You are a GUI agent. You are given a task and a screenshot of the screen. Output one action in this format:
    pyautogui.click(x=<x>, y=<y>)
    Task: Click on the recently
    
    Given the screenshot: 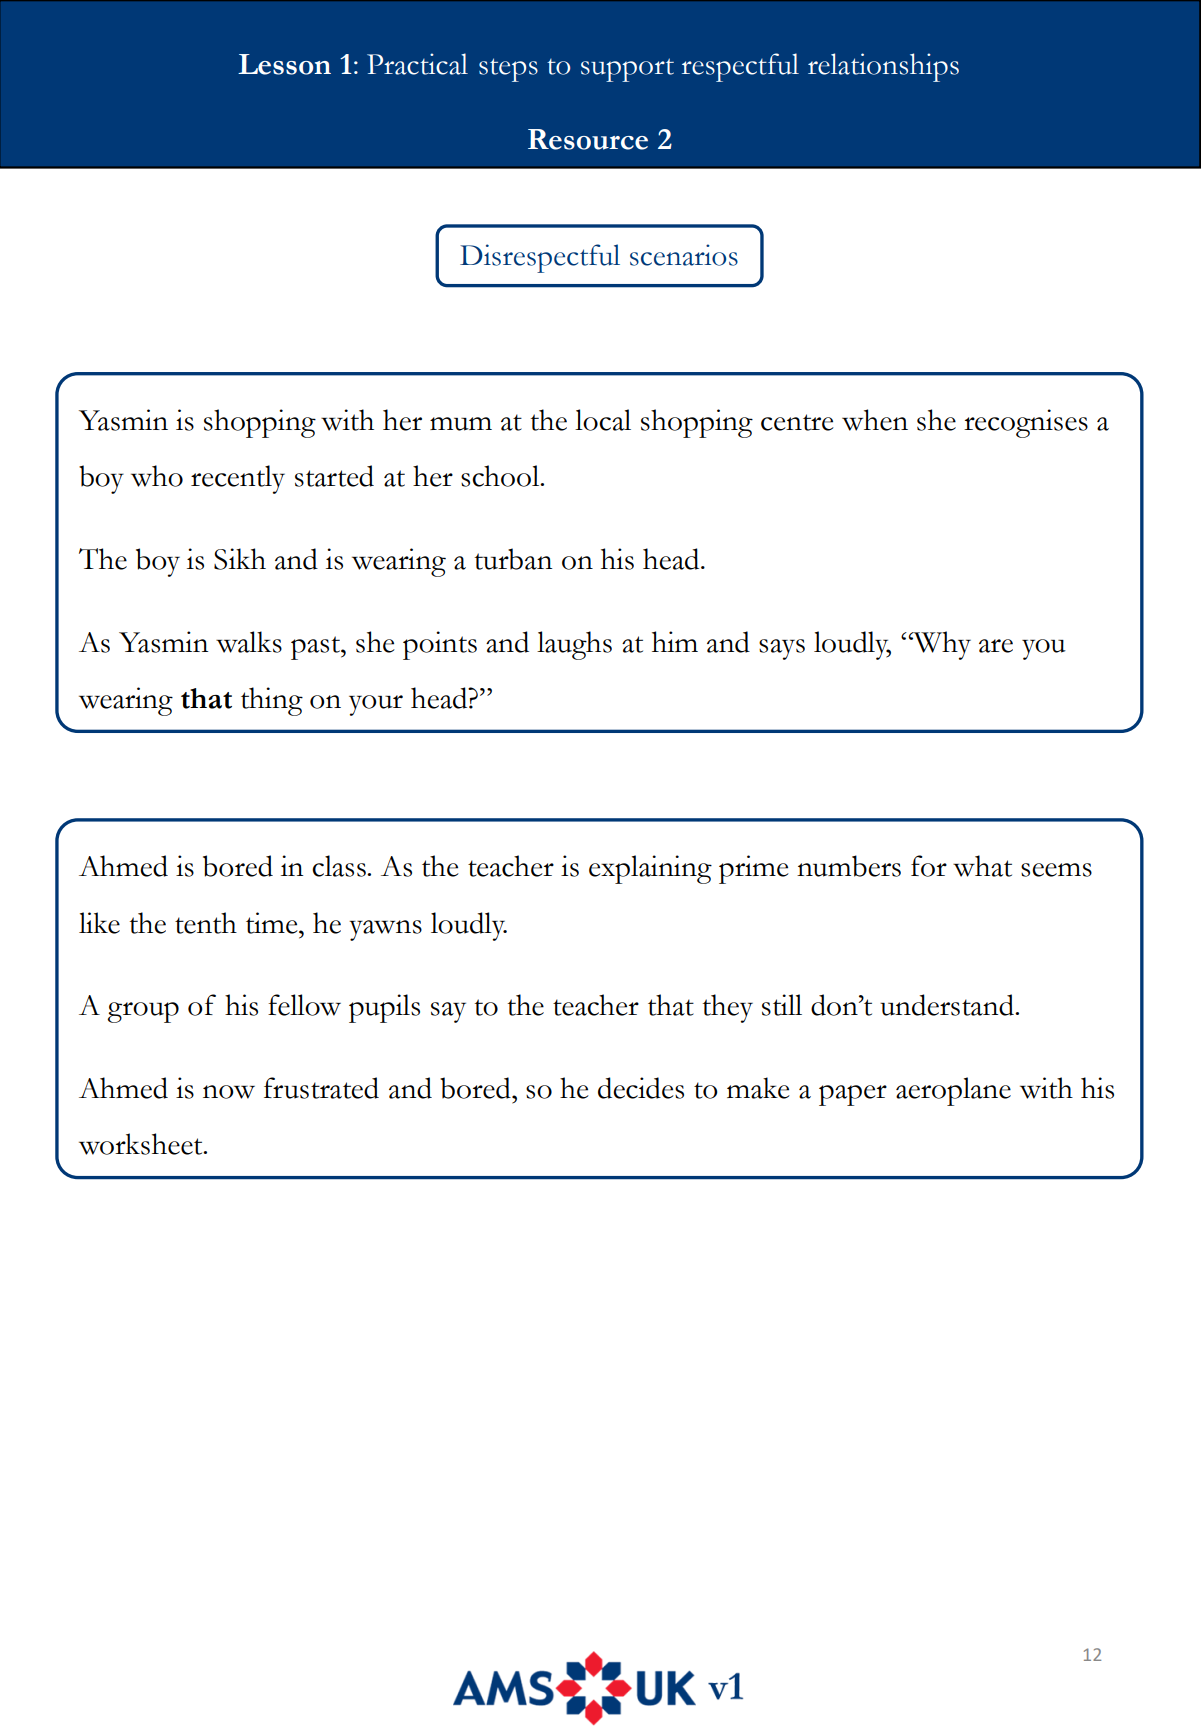 What is the action you would take?
    pyautogui.click(x=238, y=479)
